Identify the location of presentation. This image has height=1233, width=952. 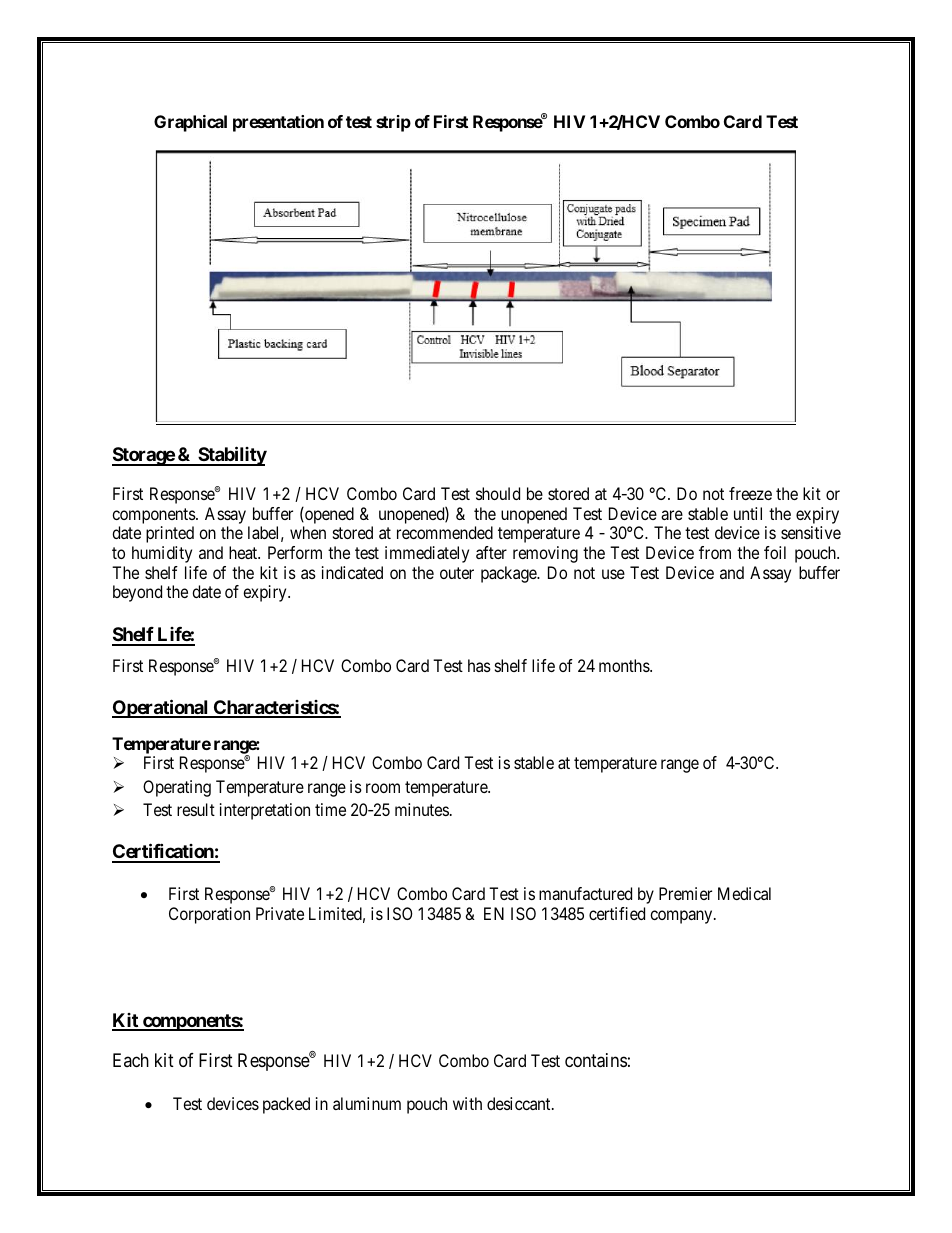
(278, 123).
